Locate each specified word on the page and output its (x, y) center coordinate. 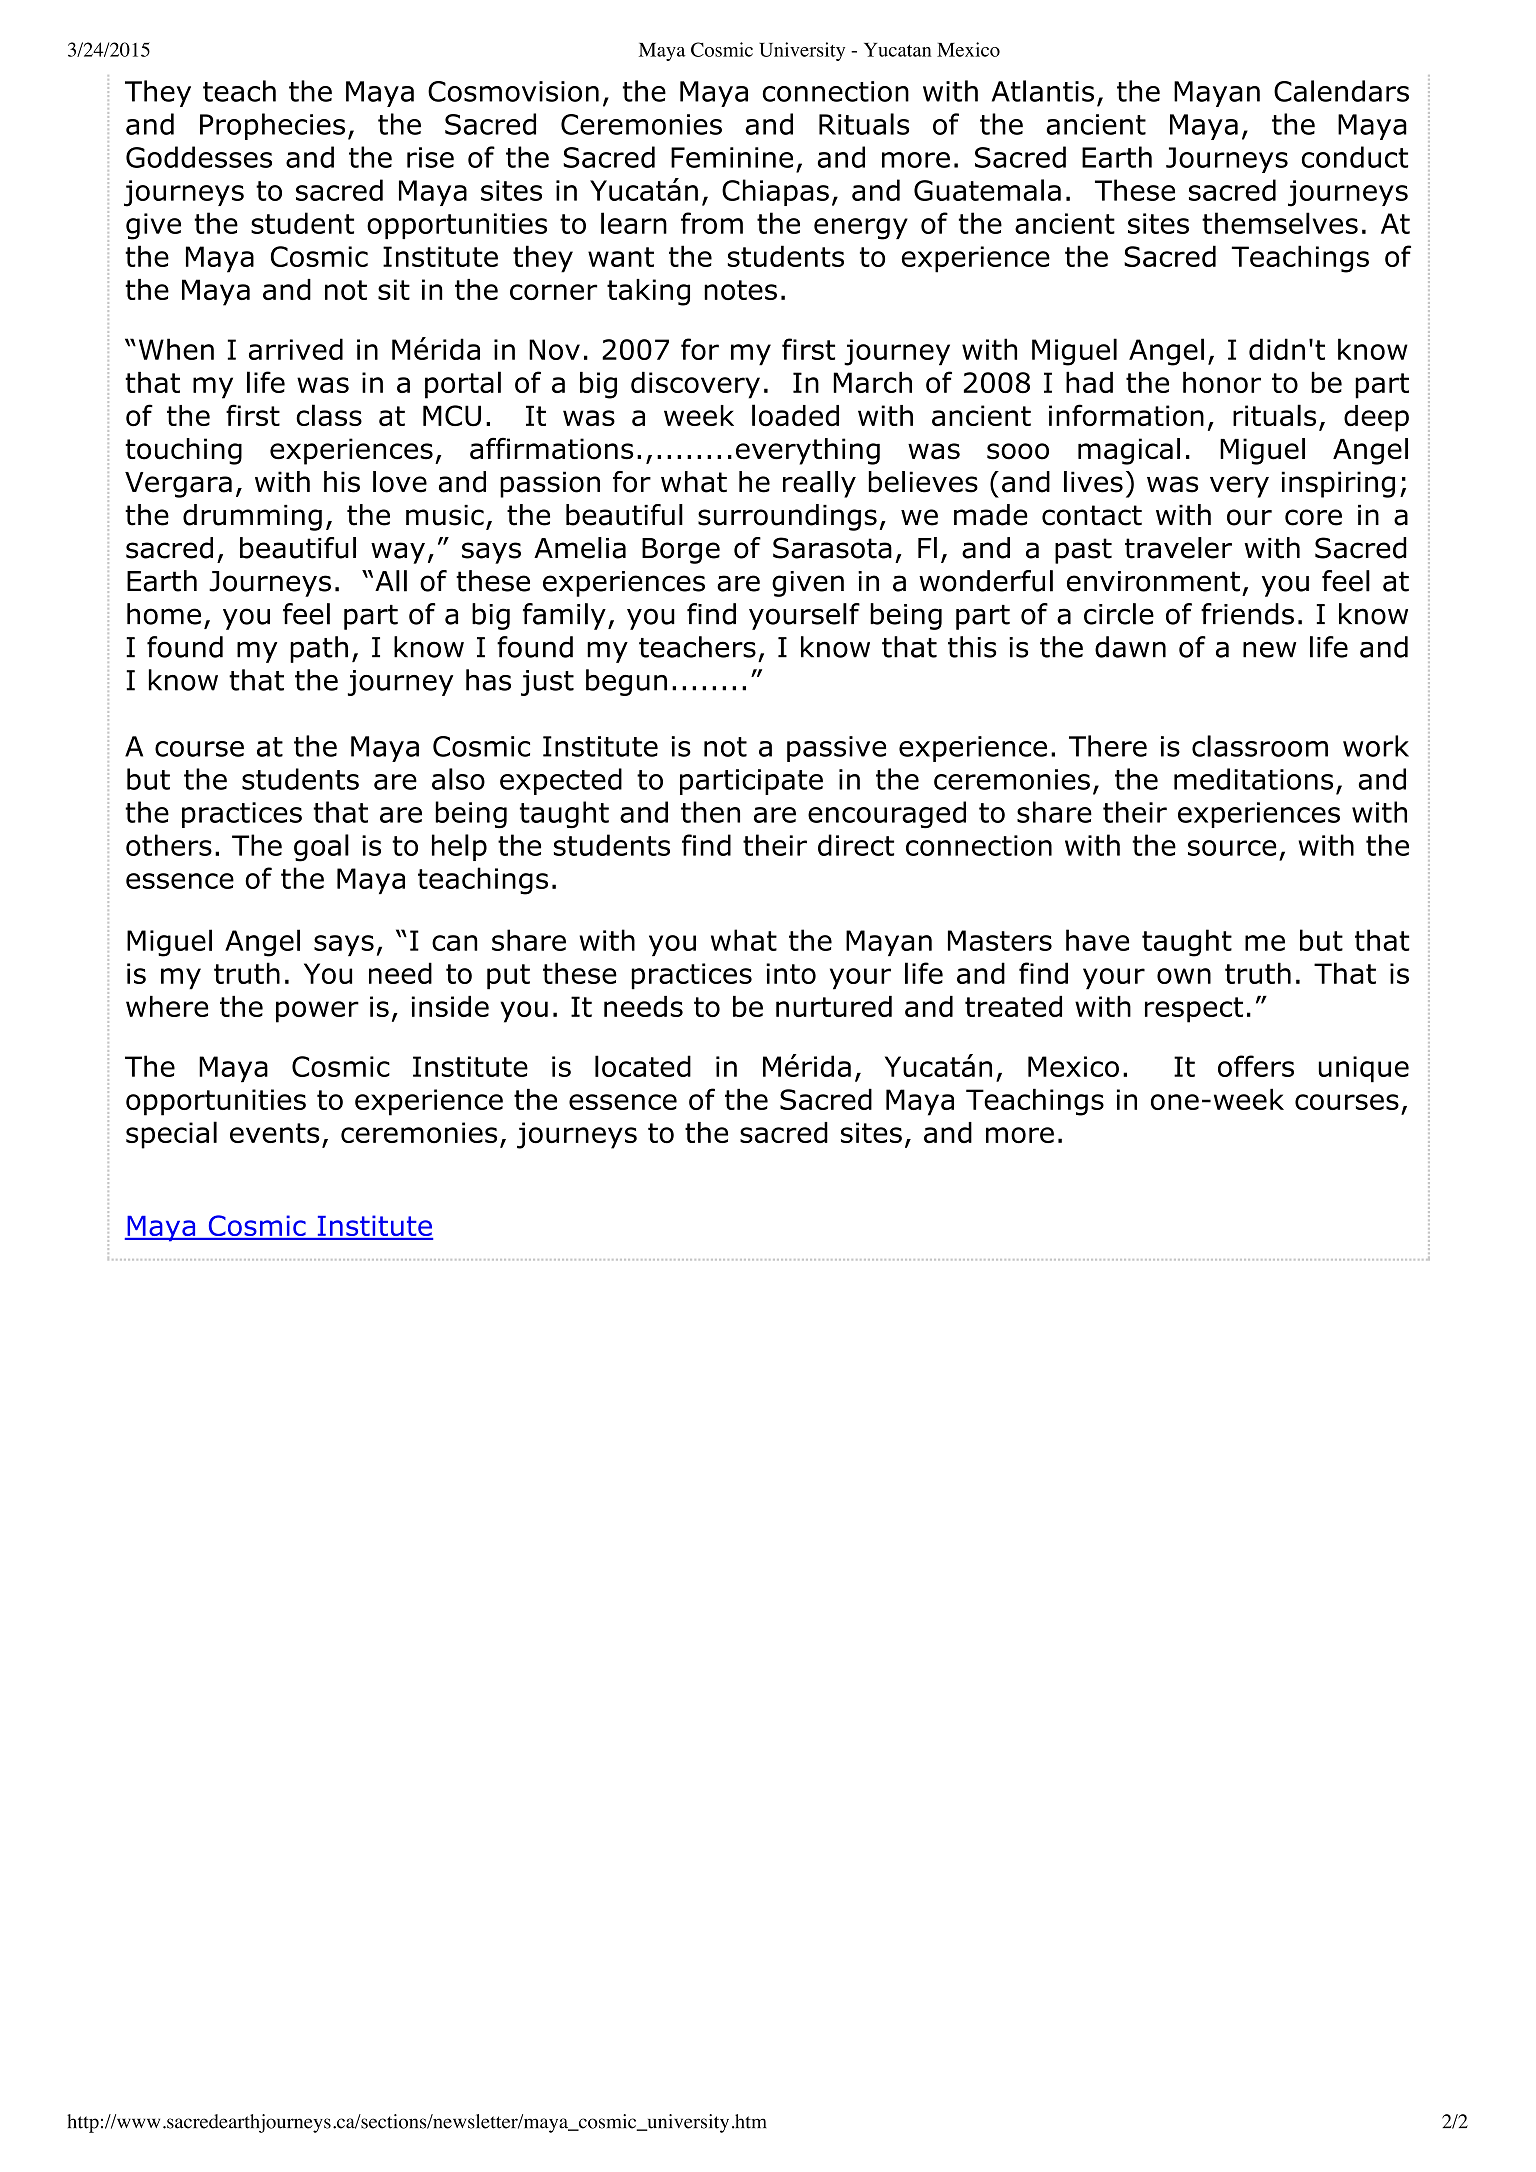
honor (1222, 382)
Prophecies (272, 126)
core (1313, 517)
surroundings (787, 517)
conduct (1355, 157)
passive (836, 749)
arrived (296, 349)
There (1108, 746)
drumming (252, 517)
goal (321, 848)
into (791, 973)
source (1232, 848)
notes (740, 290)
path (319, 649)
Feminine (732, 157)
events (275, 1133)
